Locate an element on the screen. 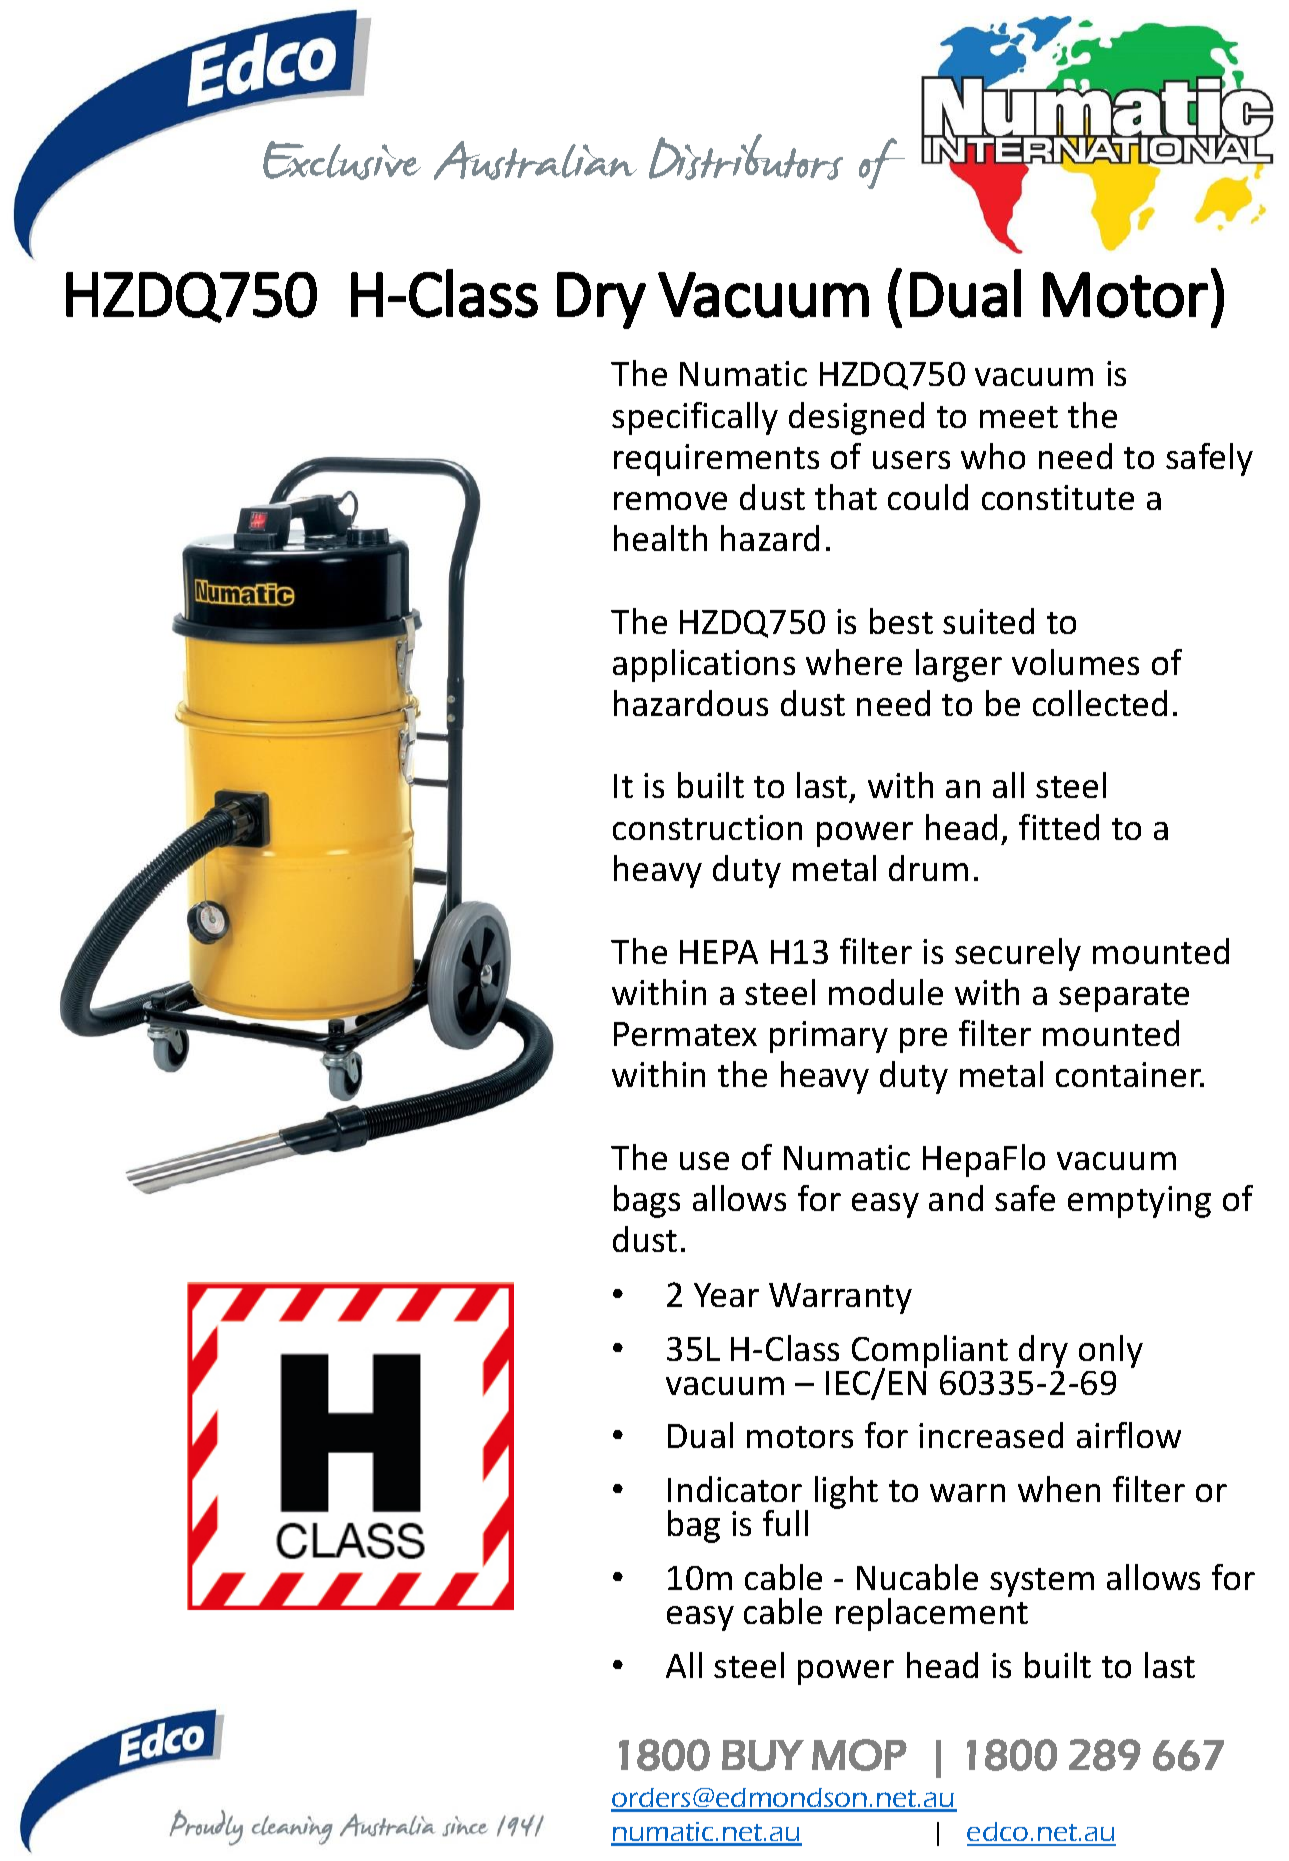  primary is located at coordinates (829, 1037).
